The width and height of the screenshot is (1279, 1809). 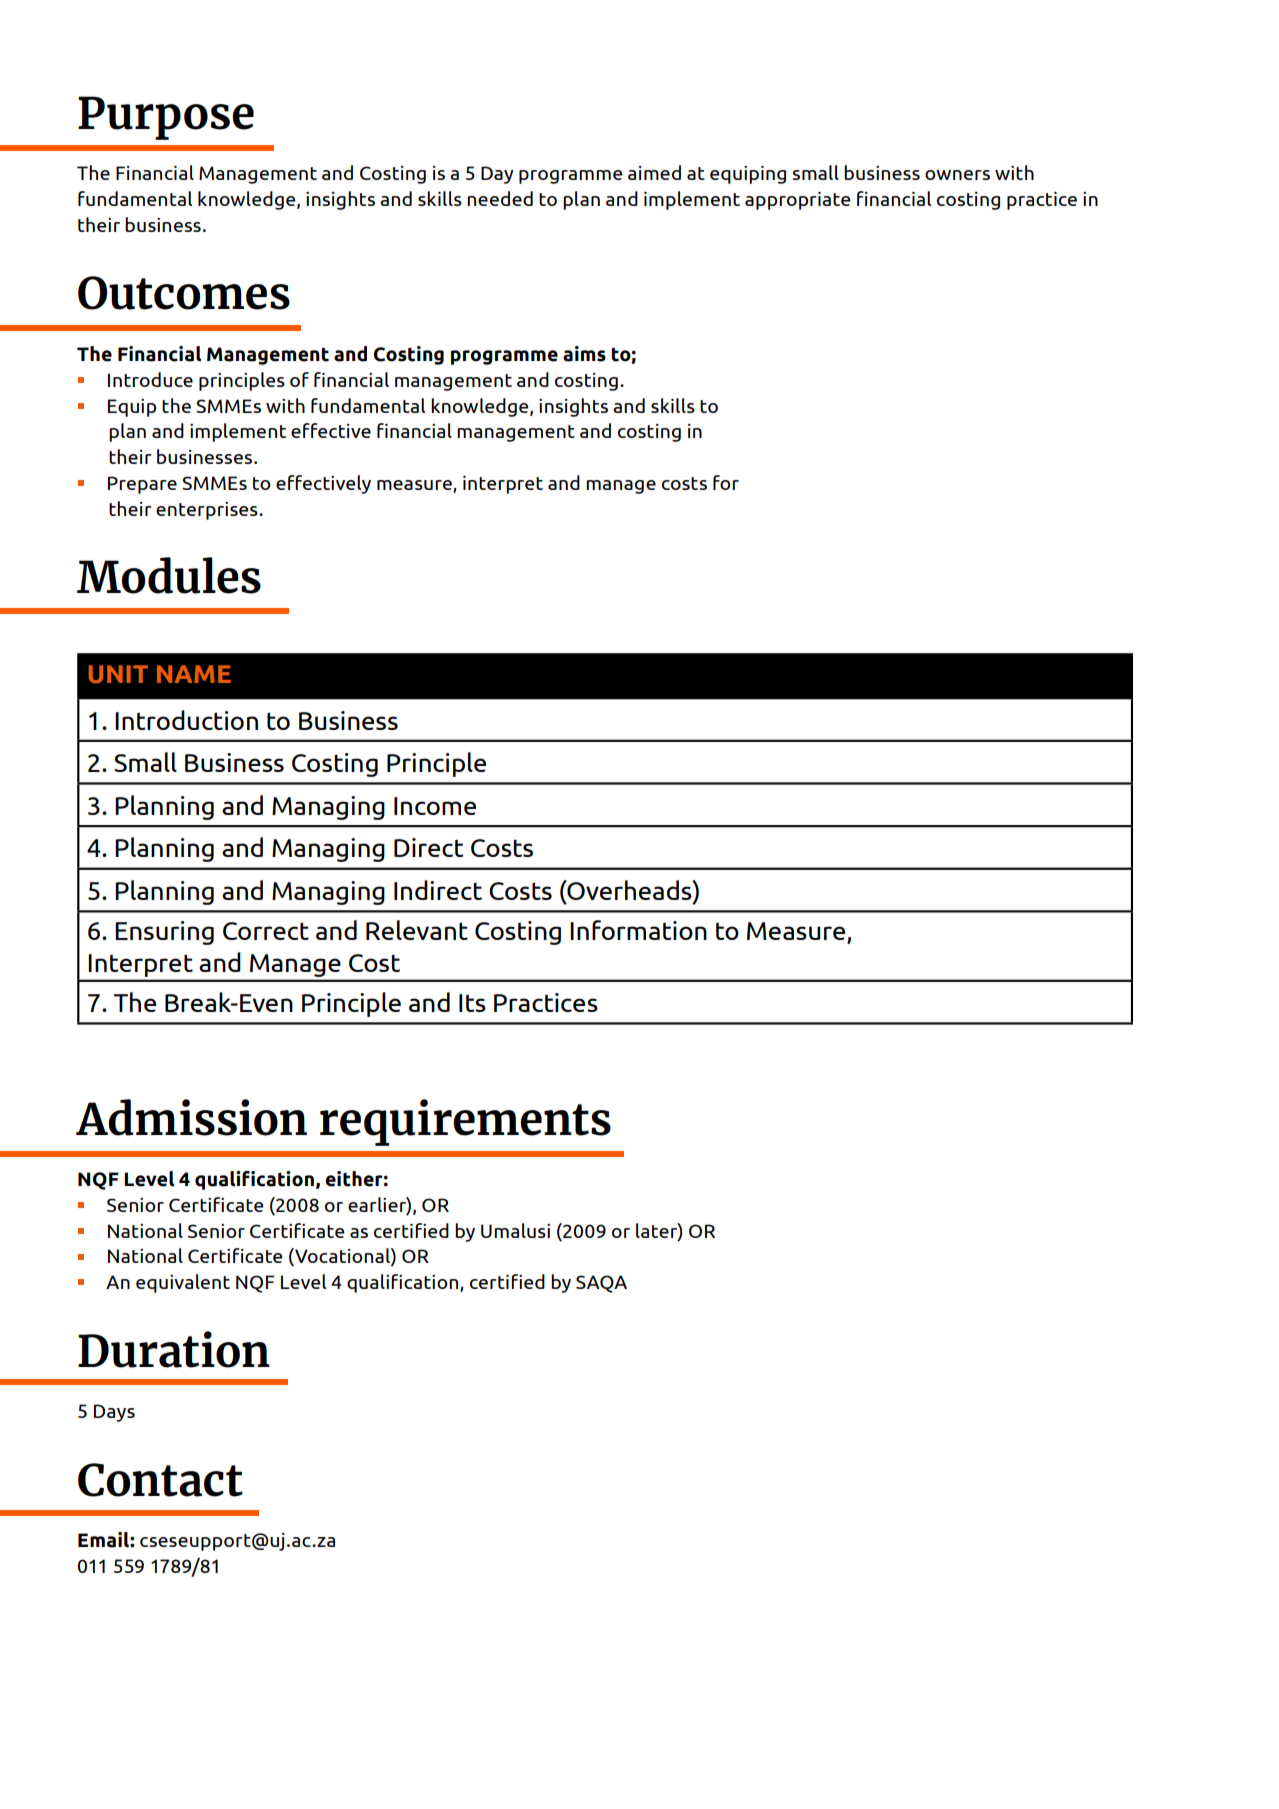 I want to click on Purpose, so click(x=166, y=118).
